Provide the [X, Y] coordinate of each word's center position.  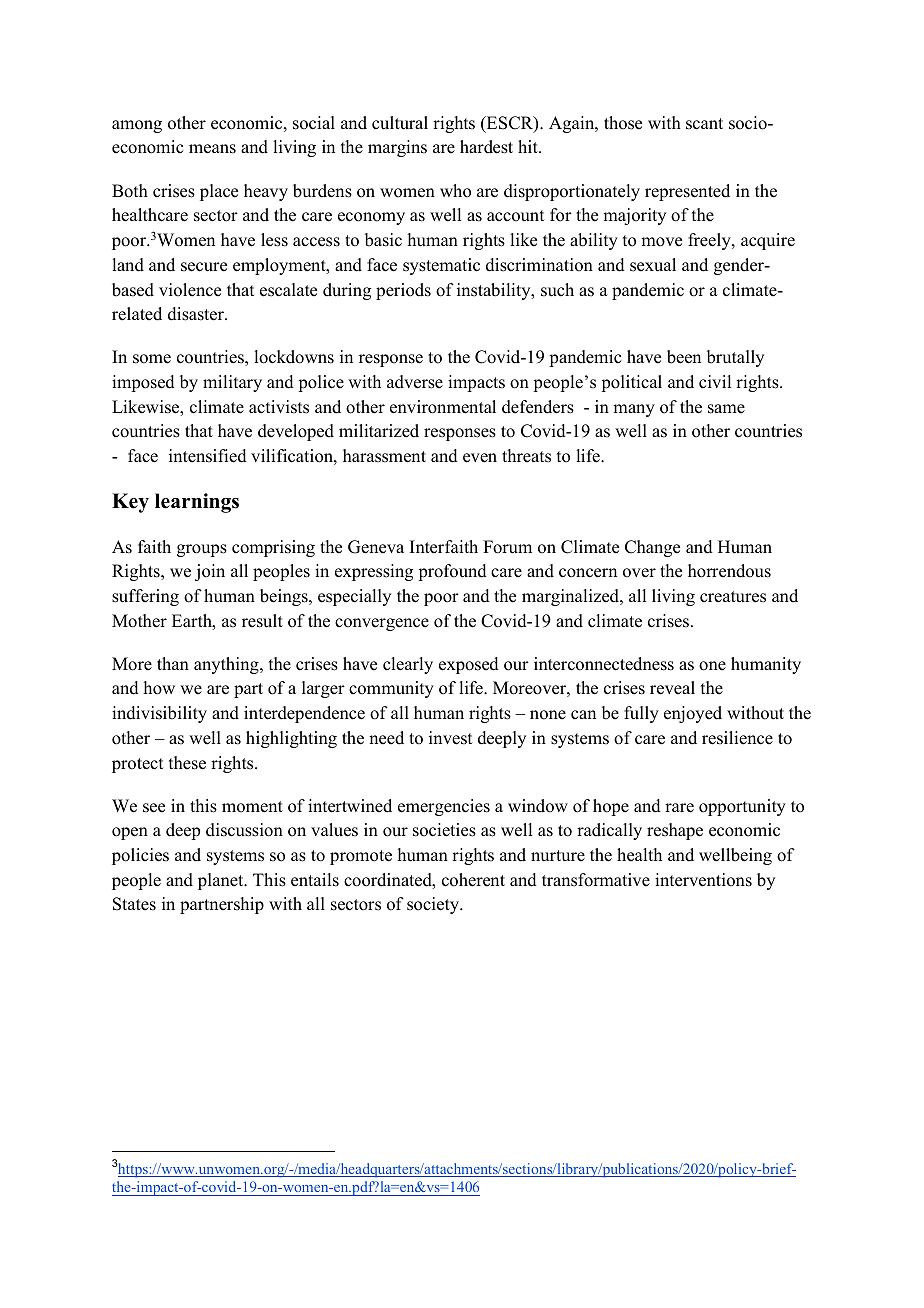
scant [704, 124]
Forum [507, 547]
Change [652, 548]
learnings [197, 503]
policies [140, 856]
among [137, 126]
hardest [486, 147]
